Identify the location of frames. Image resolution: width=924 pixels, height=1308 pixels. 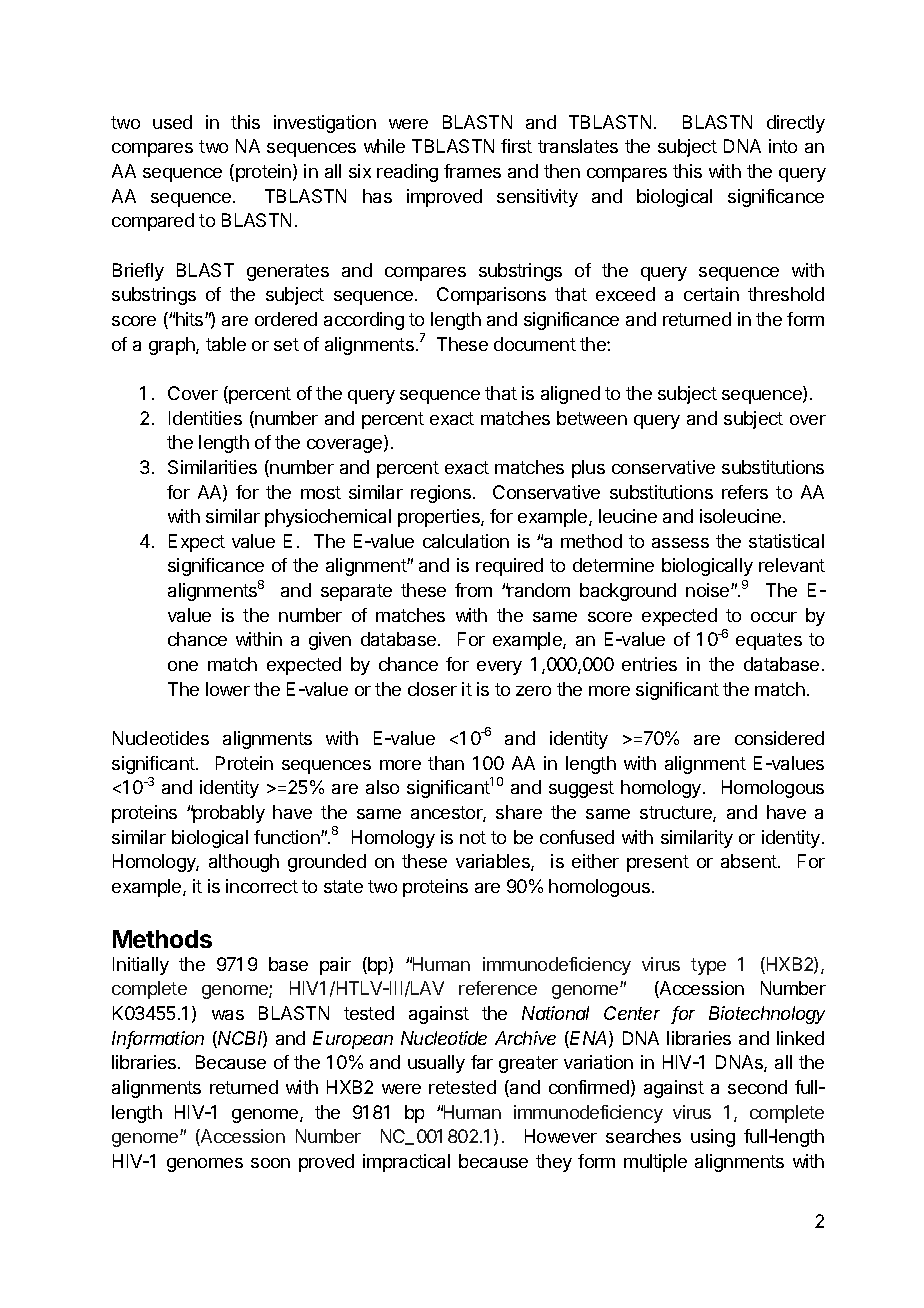
(472, 171).
